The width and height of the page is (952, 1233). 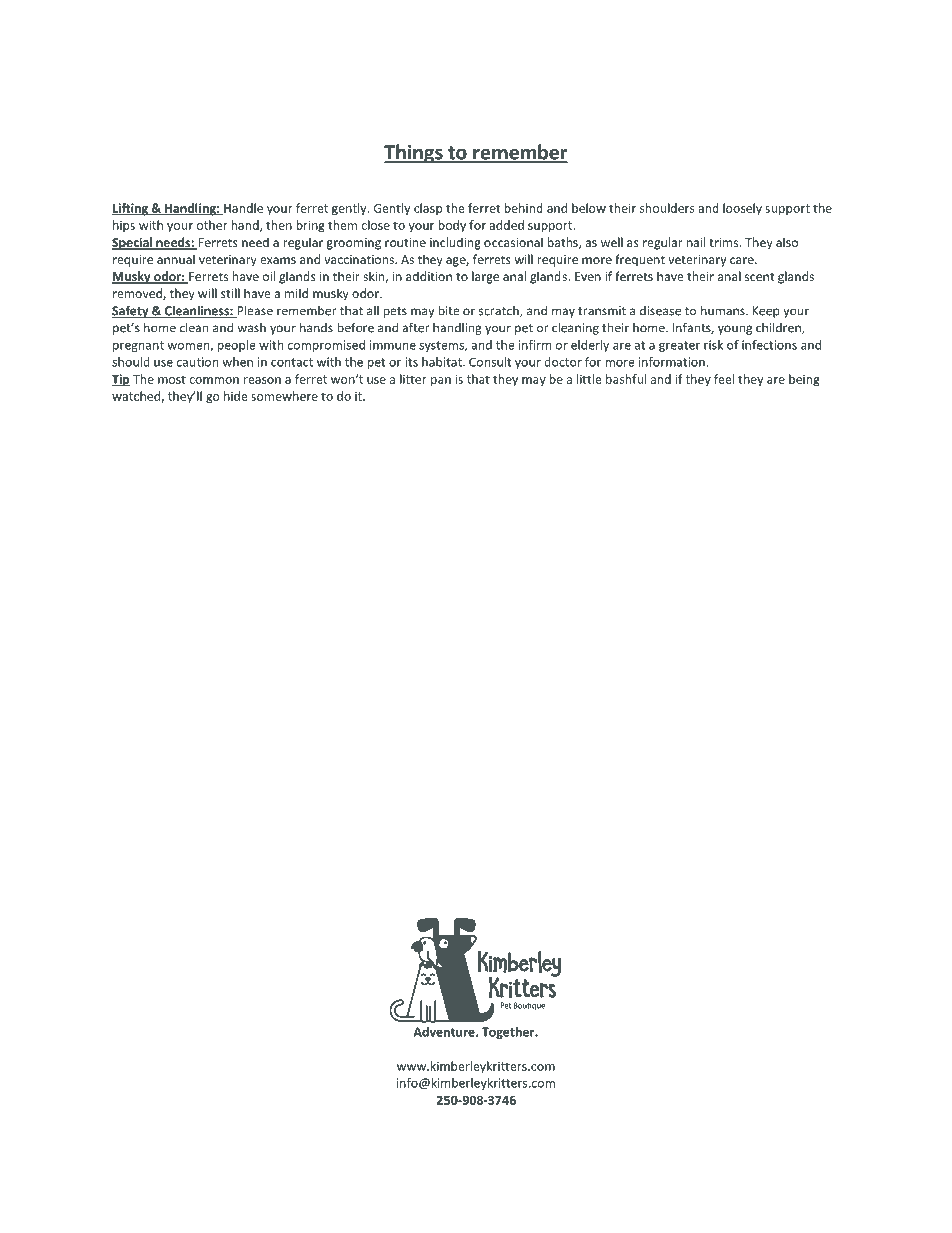 What do you see at coordinates (523, 208) in the page?
I see `behind` at bounding box center [523, 208].
